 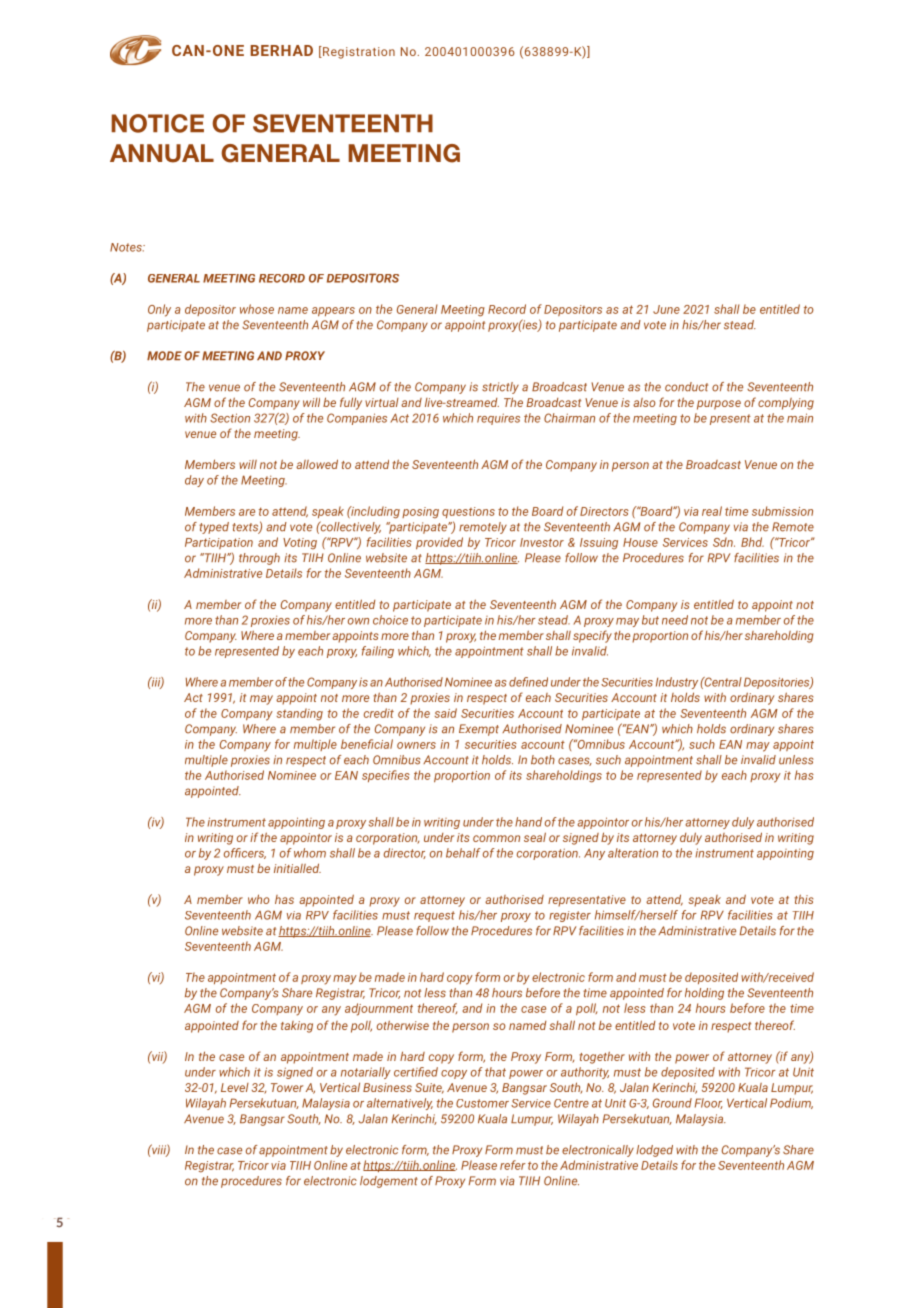 What do you see at coordinates (666, 309) in the image?
I see `June` at bounding box center [666, 309].
